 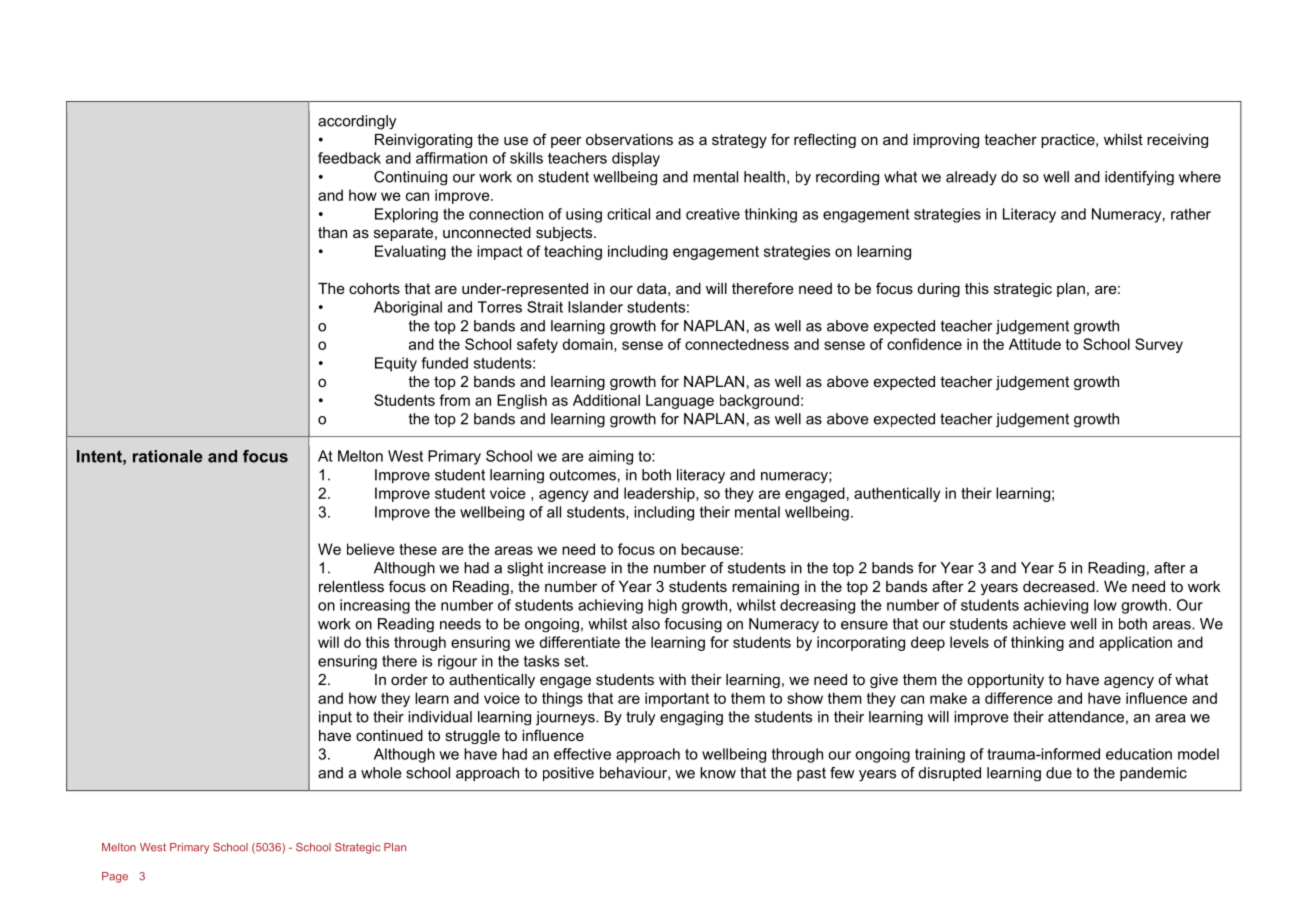 What do you see at coordinates (1039, 624) in the screenshot?
I see `achieve` at bounding box center [1039, 624].
